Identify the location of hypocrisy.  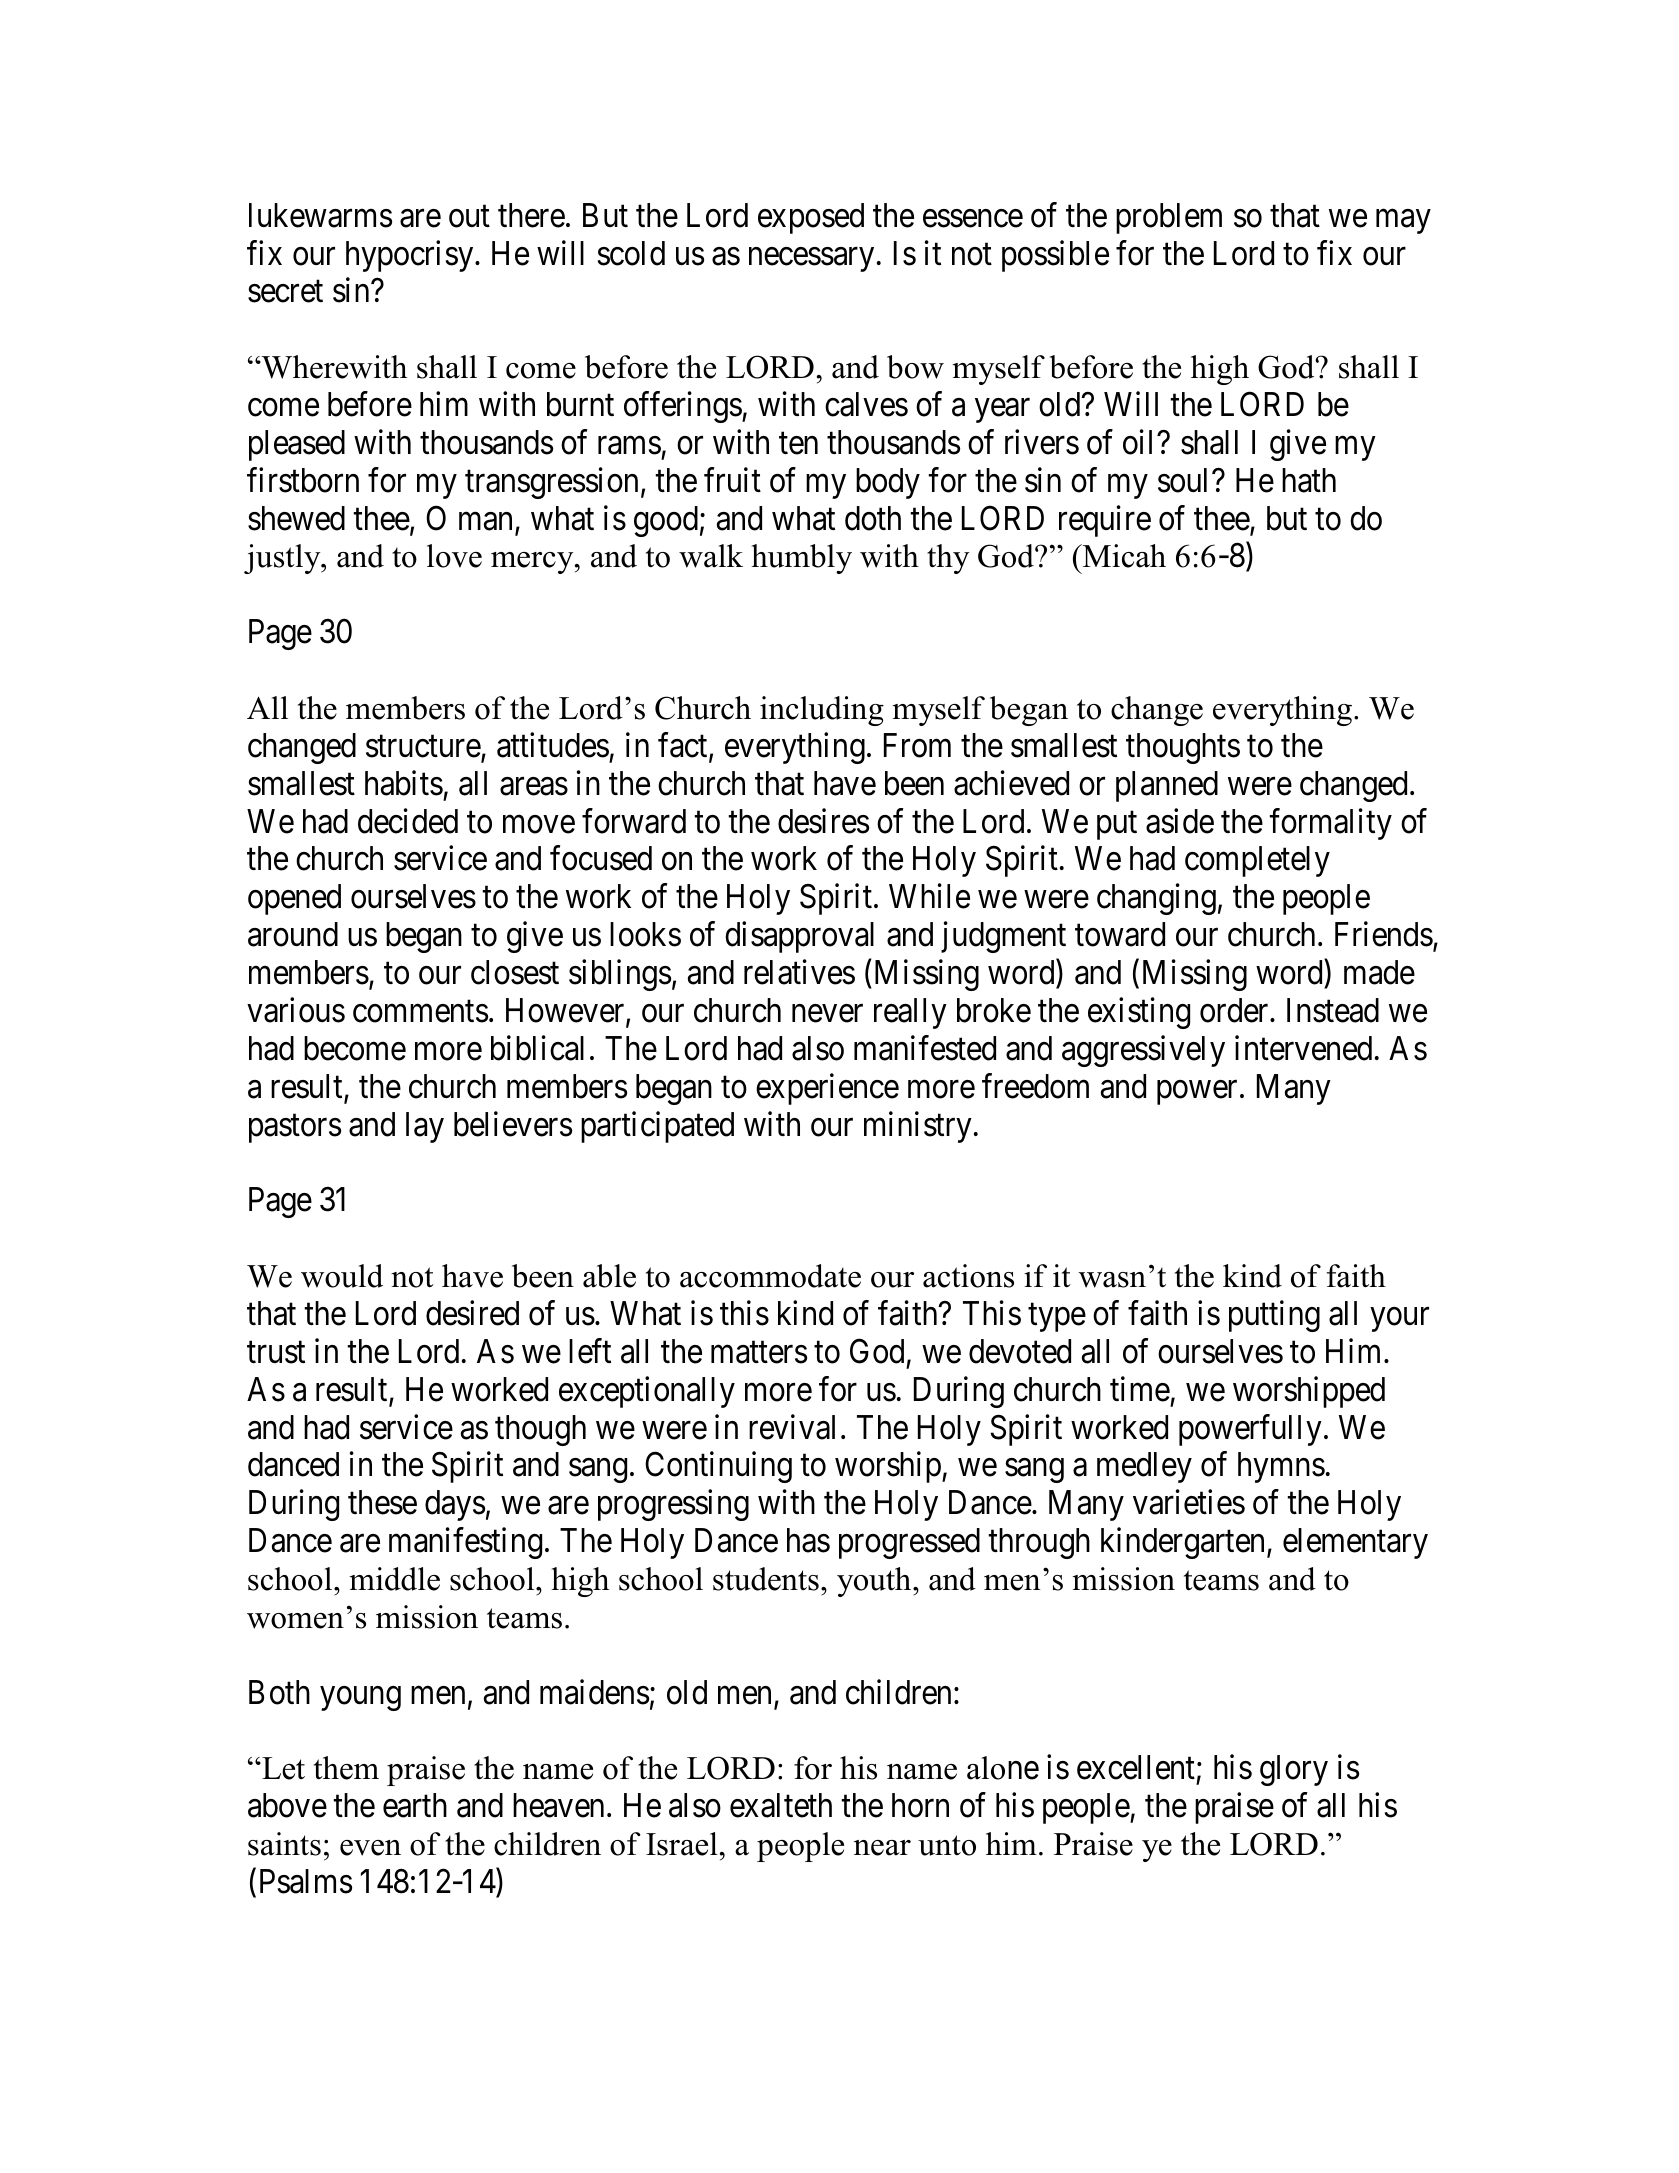
(411, 256).
